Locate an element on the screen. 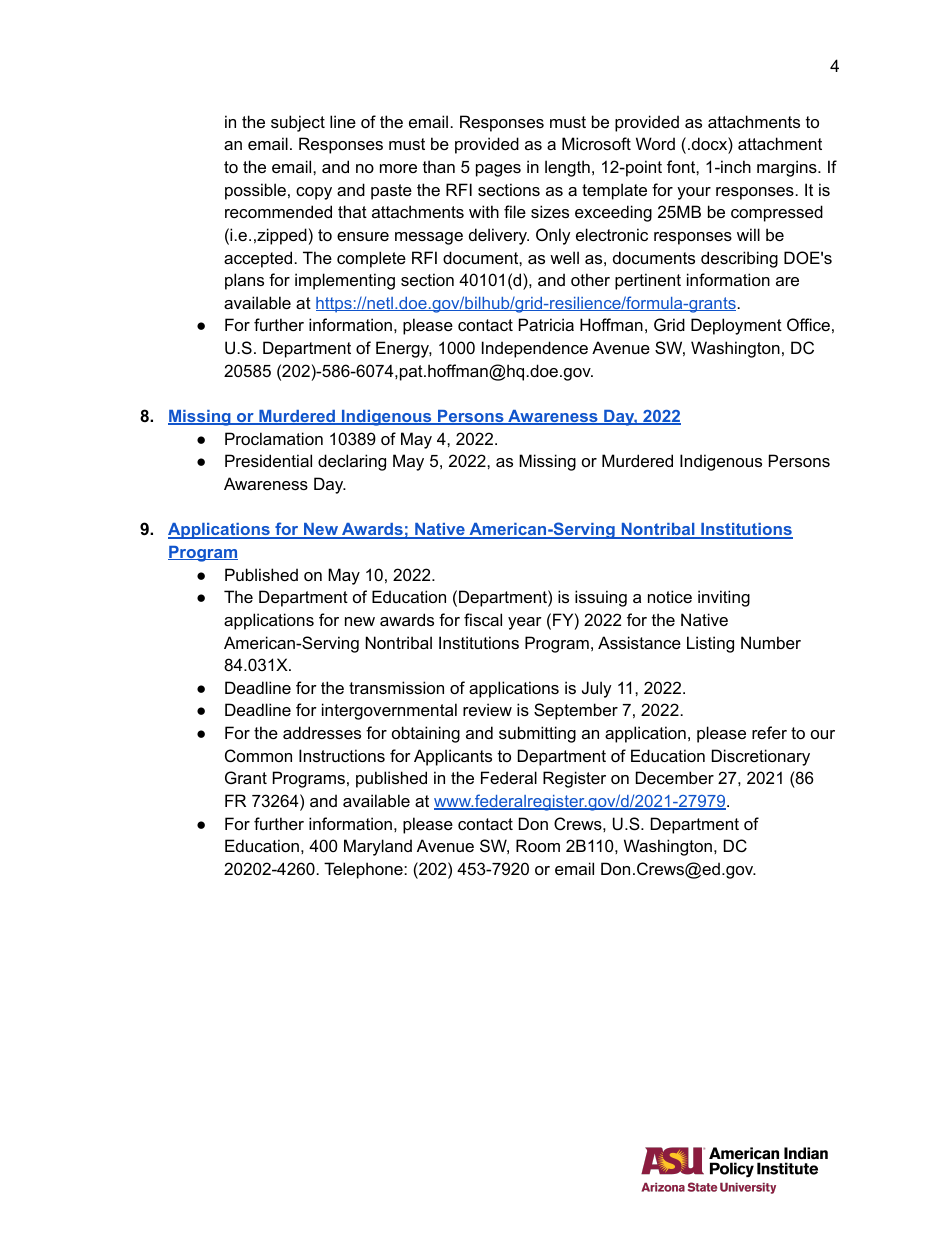  inviting is located at coordinates (724, 598).
